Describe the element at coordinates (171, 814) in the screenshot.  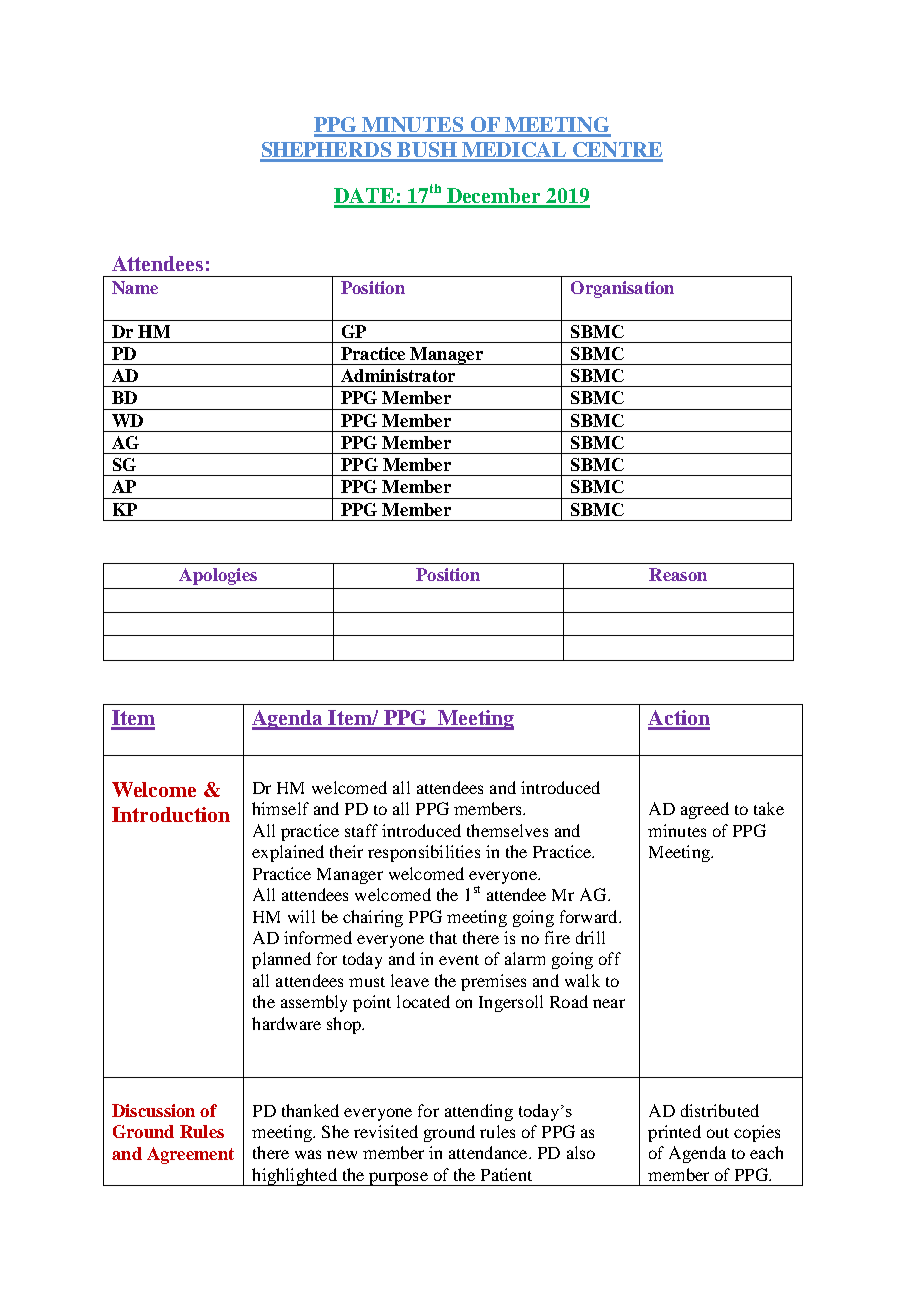
I see `Introduction` at that location.
